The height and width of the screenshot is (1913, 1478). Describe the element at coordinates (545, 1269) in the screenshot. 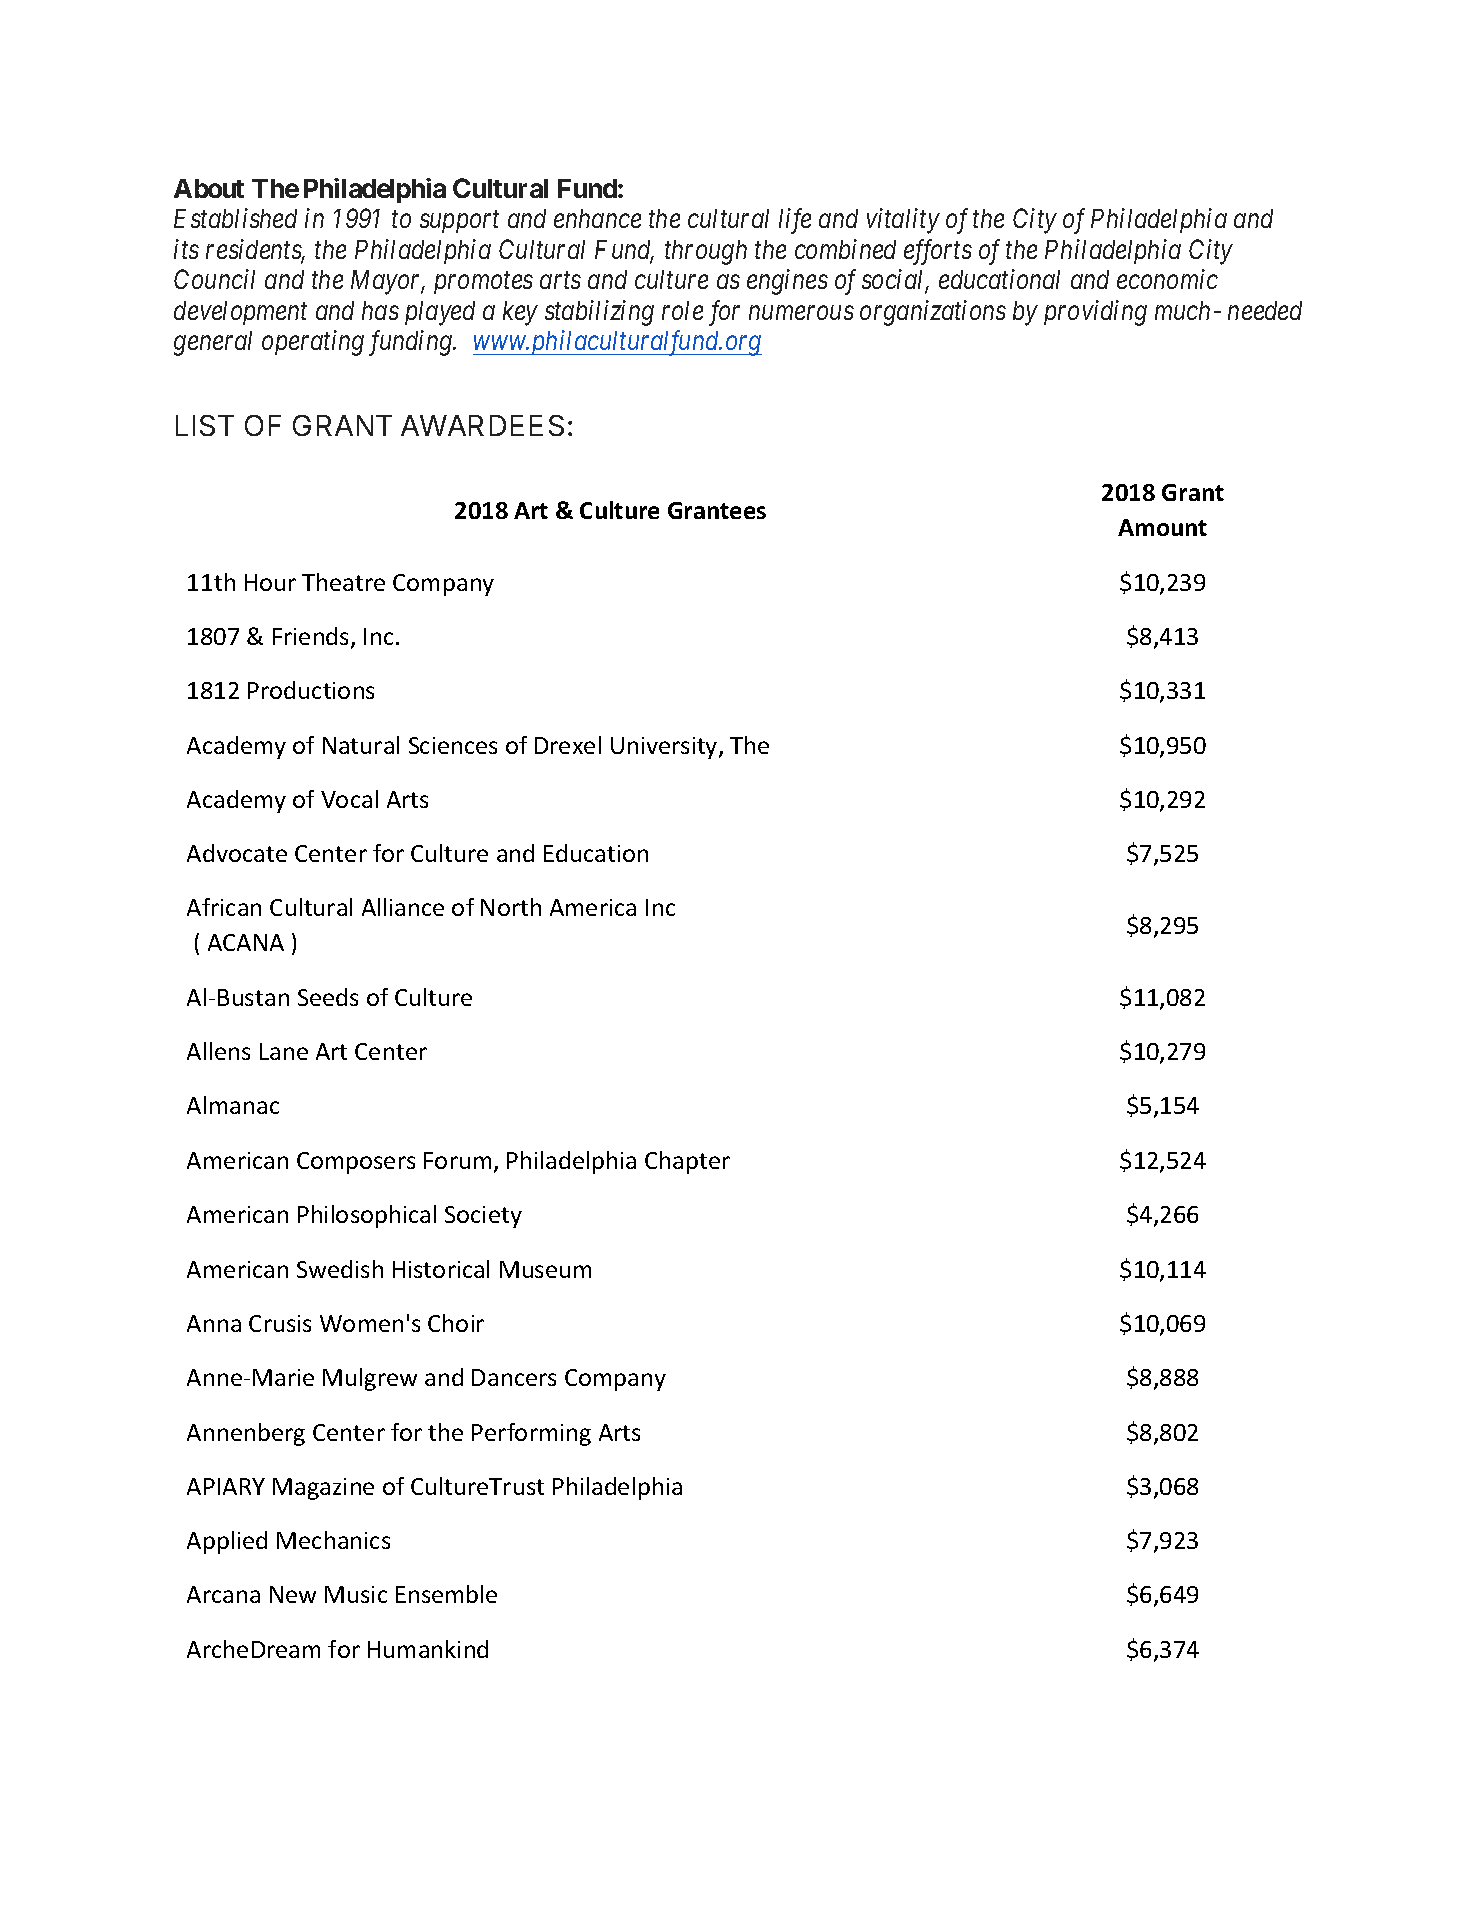

I see `Museum` at that location.
